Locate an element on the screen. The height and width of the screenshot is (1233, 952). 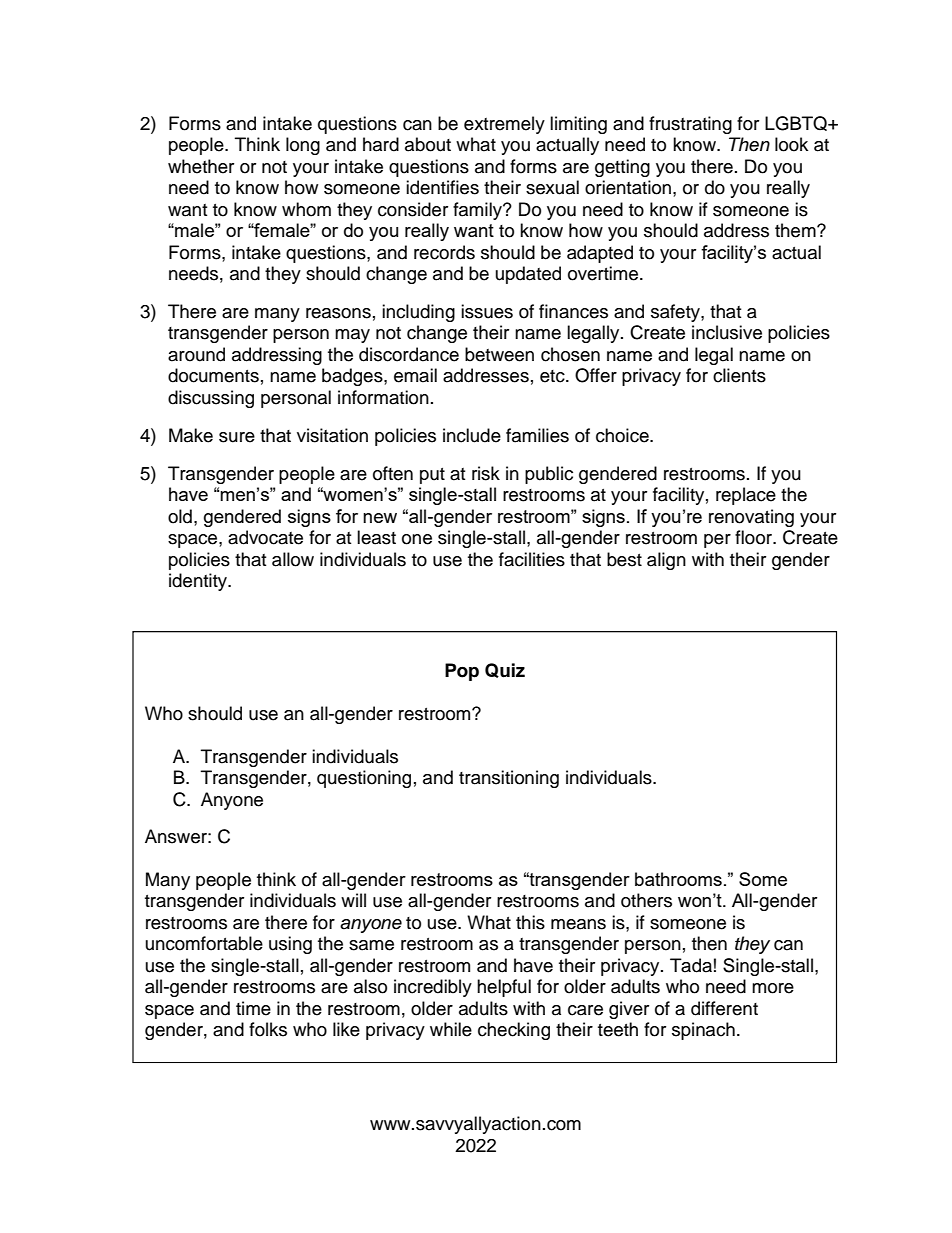
clients is located at coordinates (739, 375).
